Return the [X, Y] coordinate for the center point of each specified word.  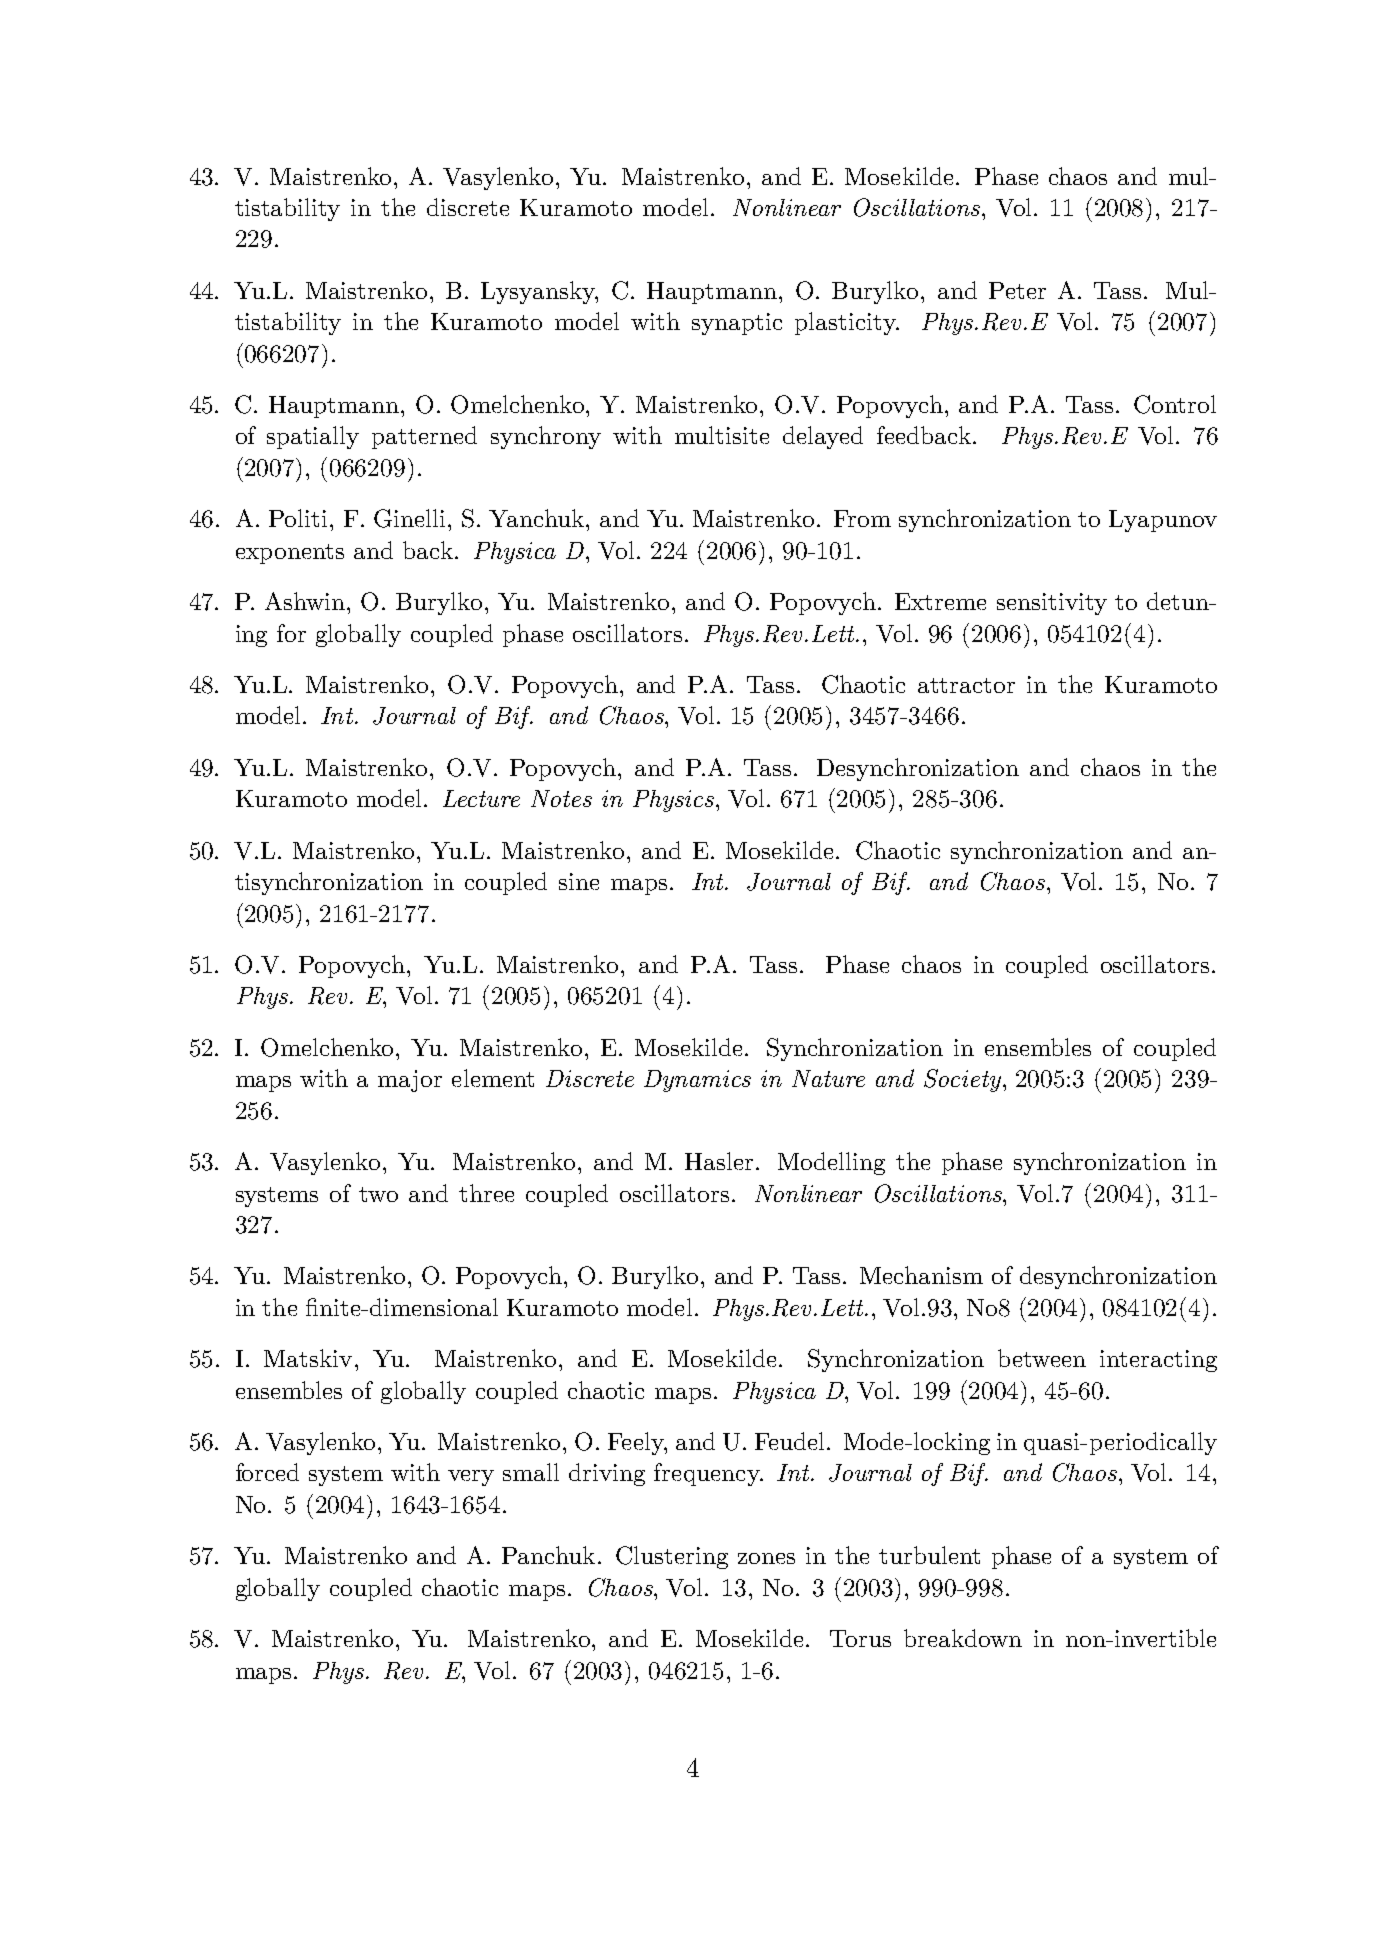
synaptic [737, 324]
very [471, 1478]
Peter [1017, 290]
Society [964, 1080]
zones [766, 1558]
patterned [424, 437]
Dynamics [697, 1081]
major [410, 1081]
